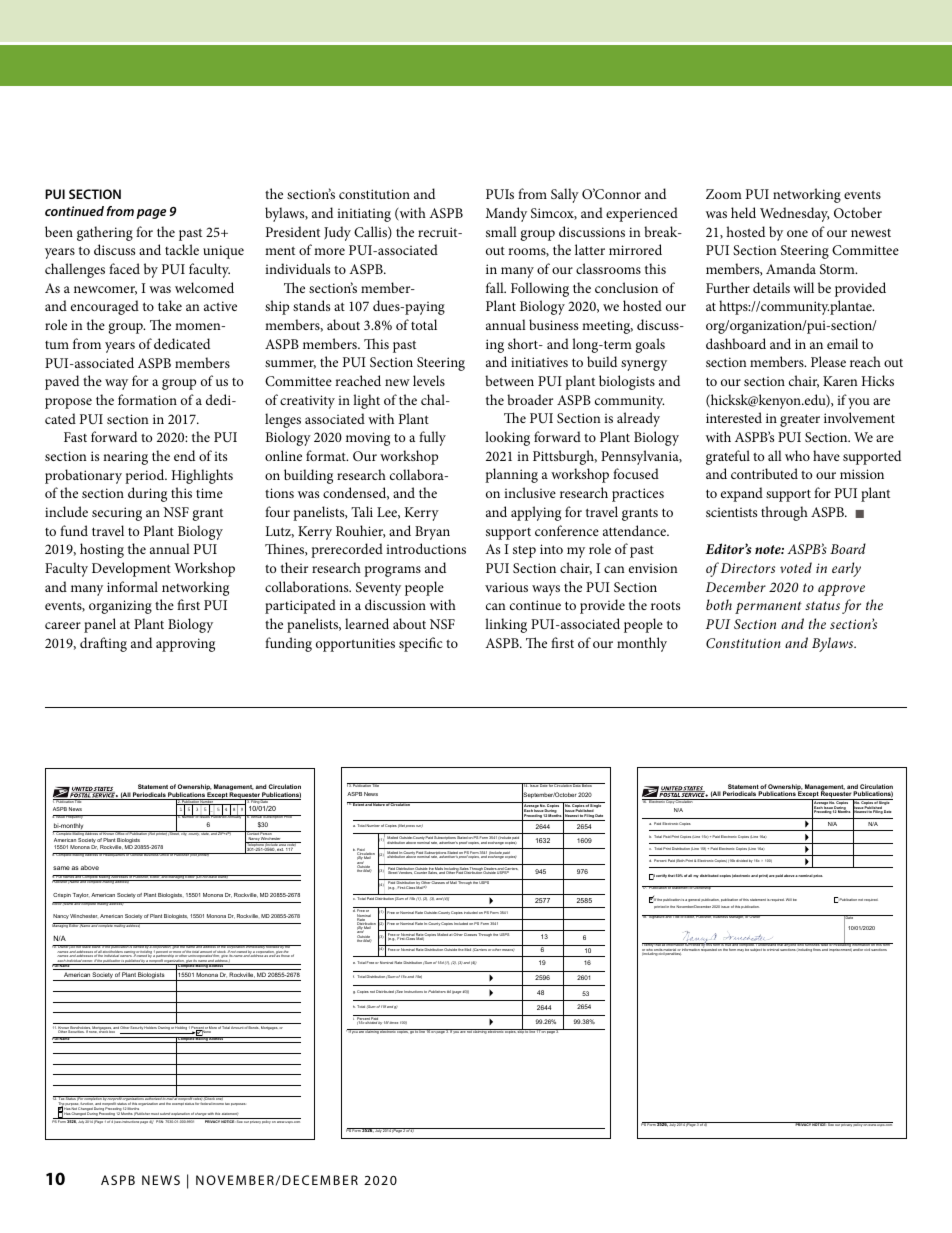 Image resolution: width=952 pixels, height=1233 pixels. I want to click on securing, so click(117, 514).
